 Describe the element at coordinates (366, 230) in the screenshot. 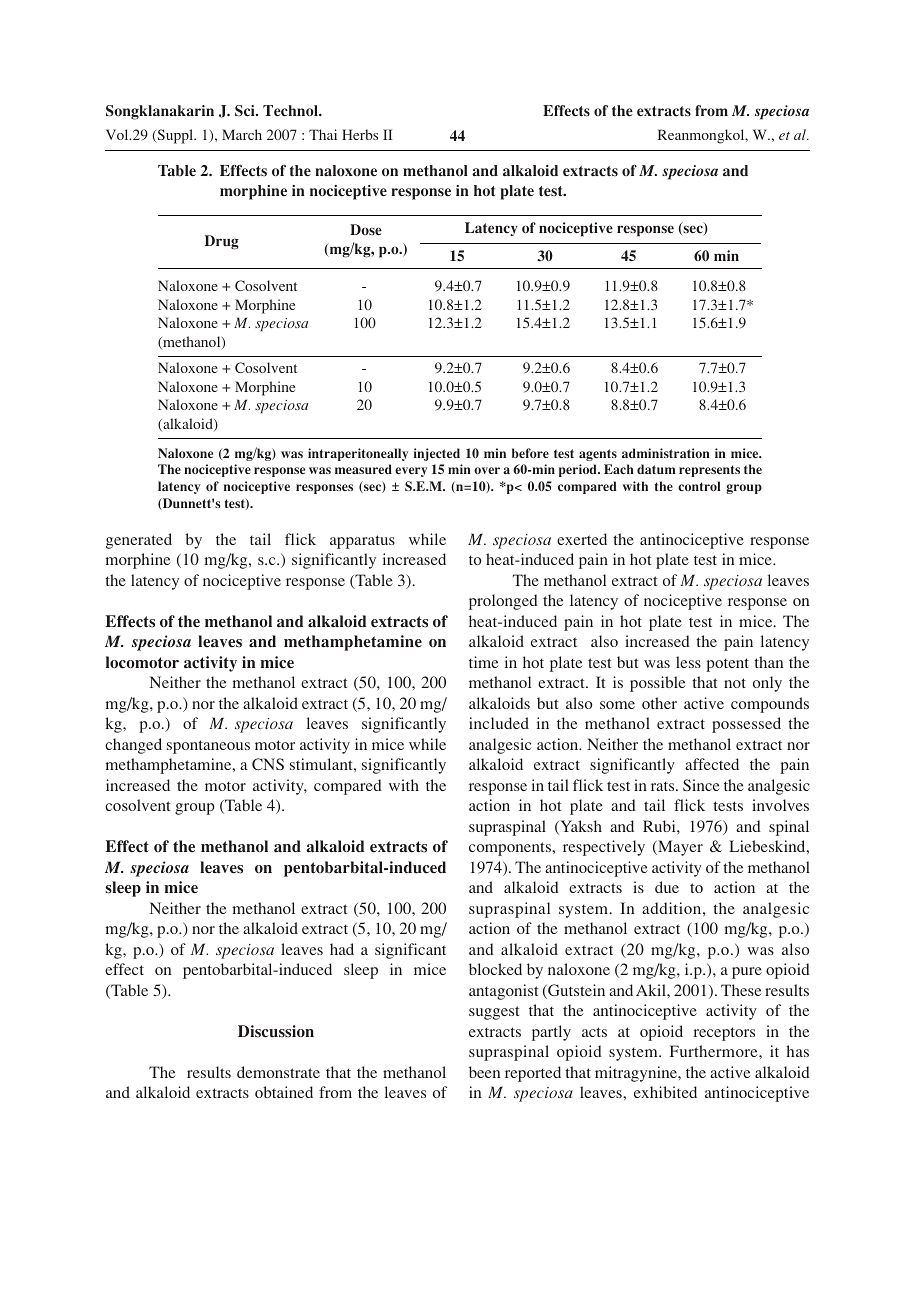

I see `Dose` at that location.
